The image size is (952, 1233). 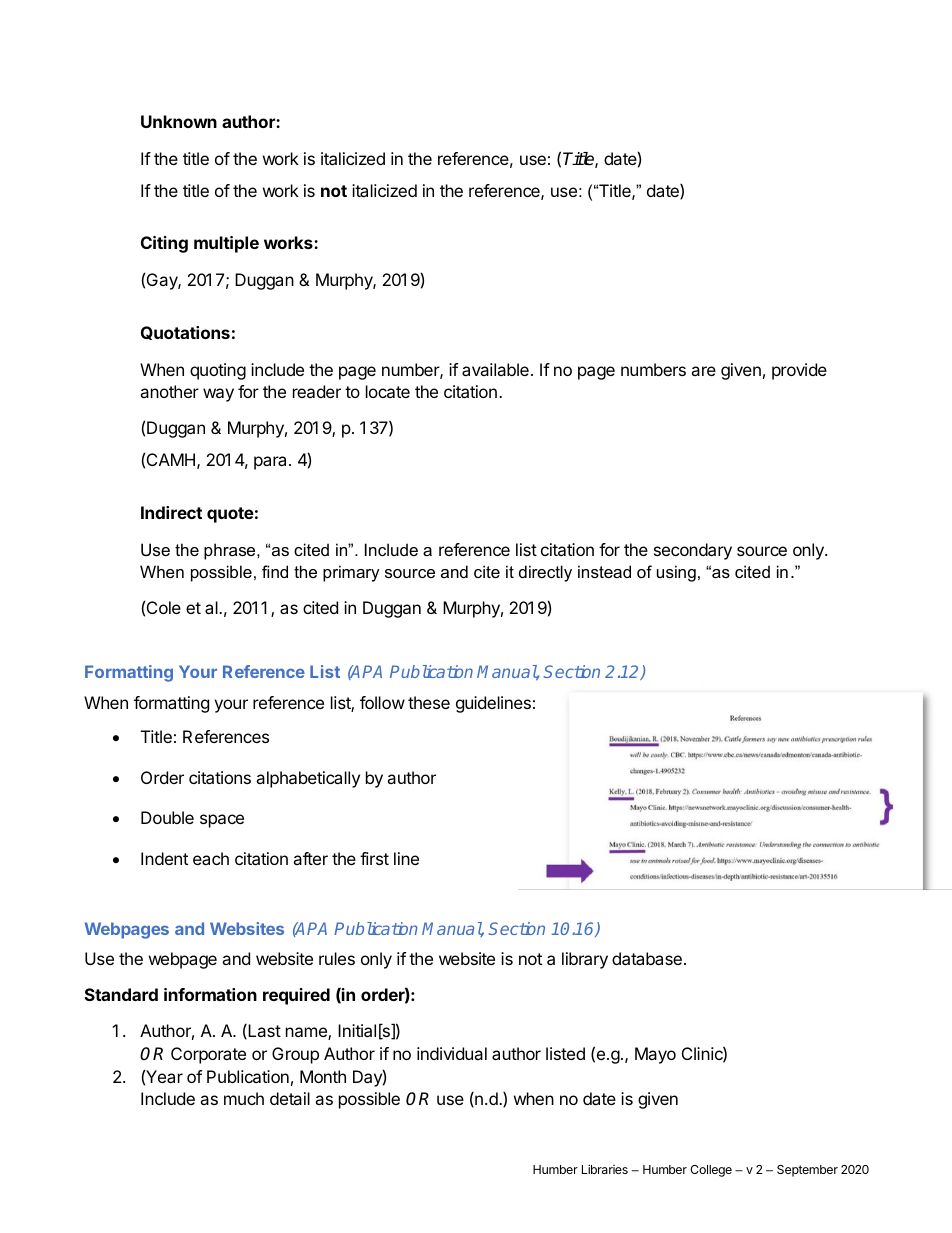 What do you see at coordinates (647, 958) in the screenshot?
I see `database` at bounding box center [647, 958].
